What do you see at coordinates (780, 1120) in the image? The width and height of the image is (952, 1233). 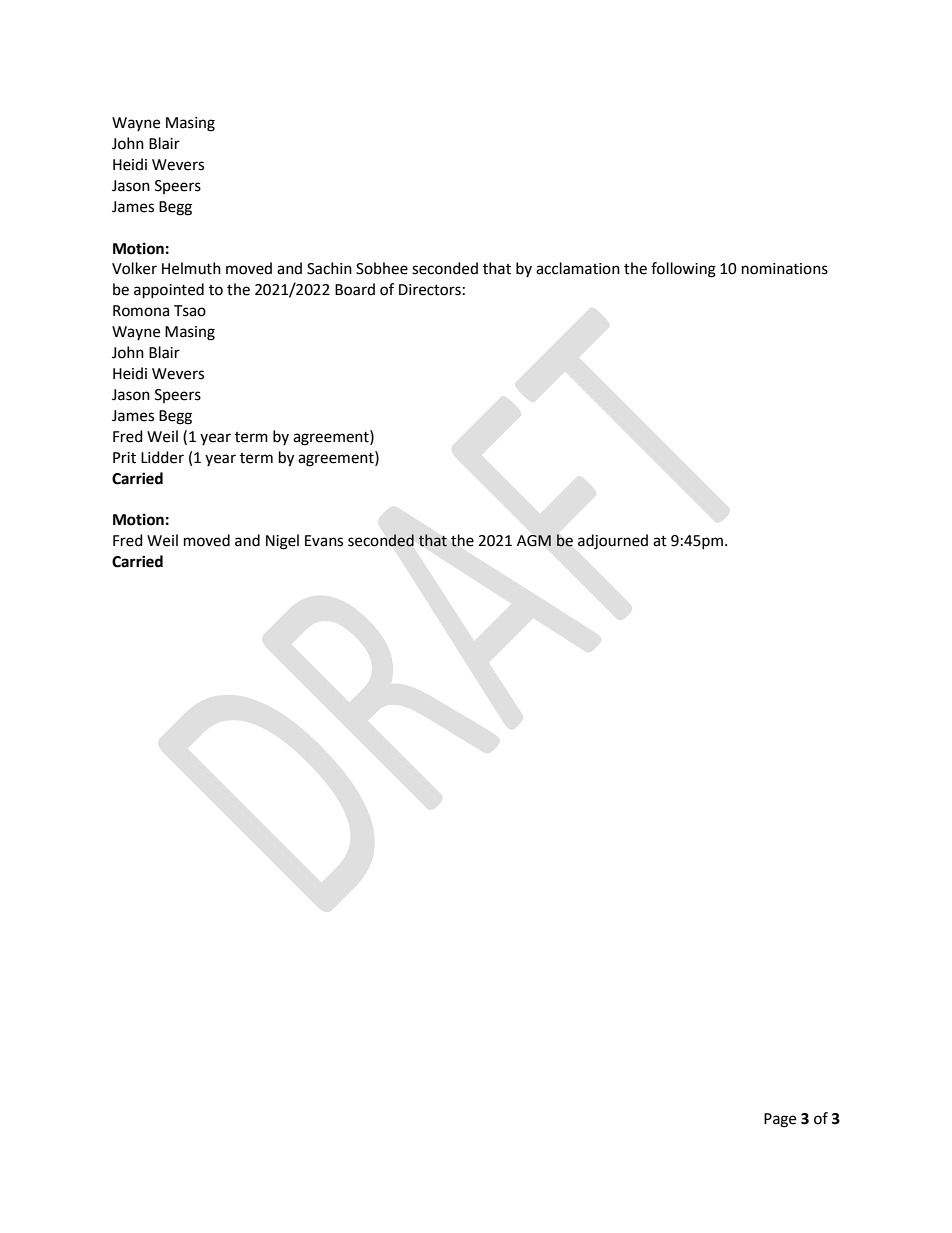 I see `Page` at bounding box center [780, 1120].
